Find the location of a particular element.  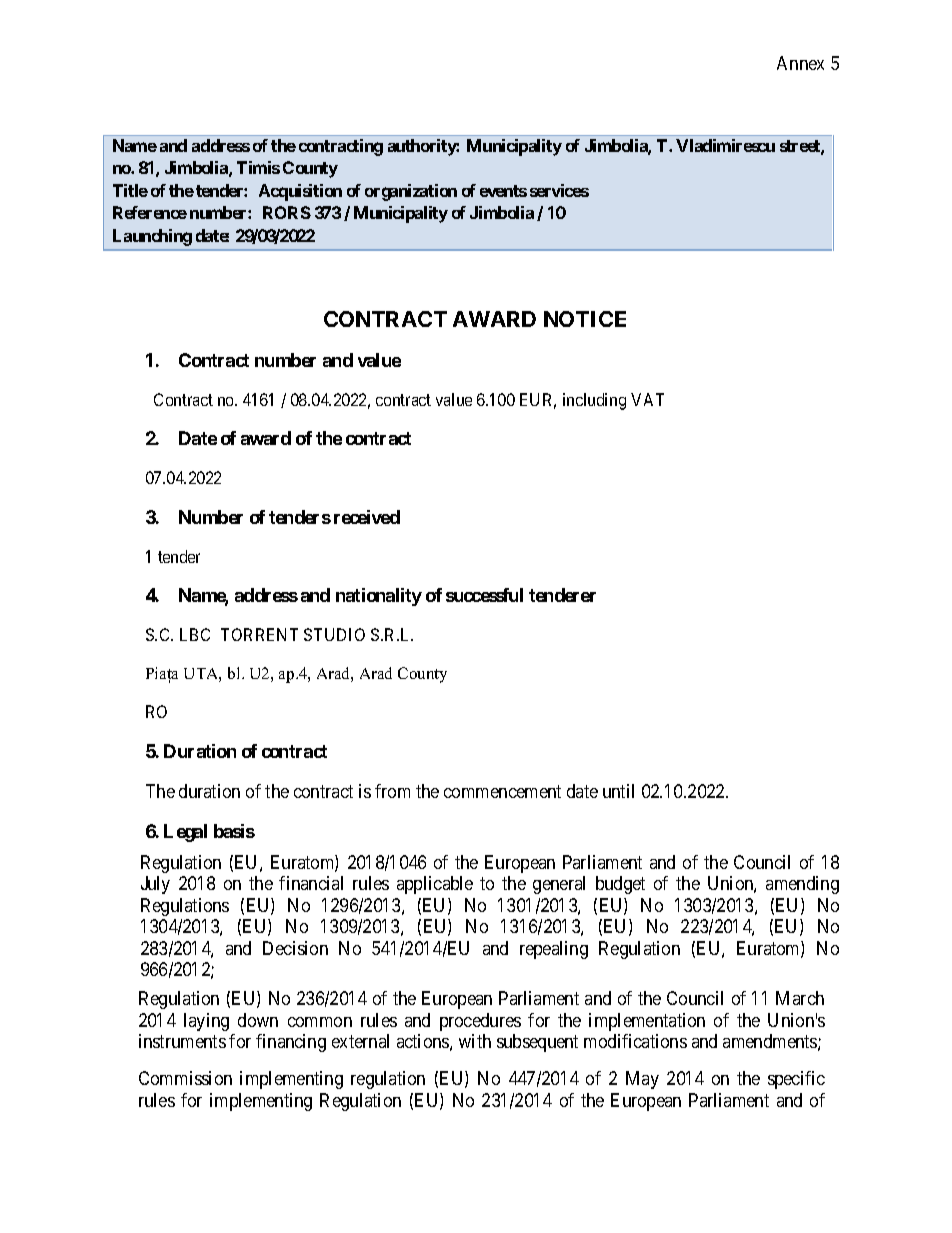

received is located at coordinates (367, 517).
